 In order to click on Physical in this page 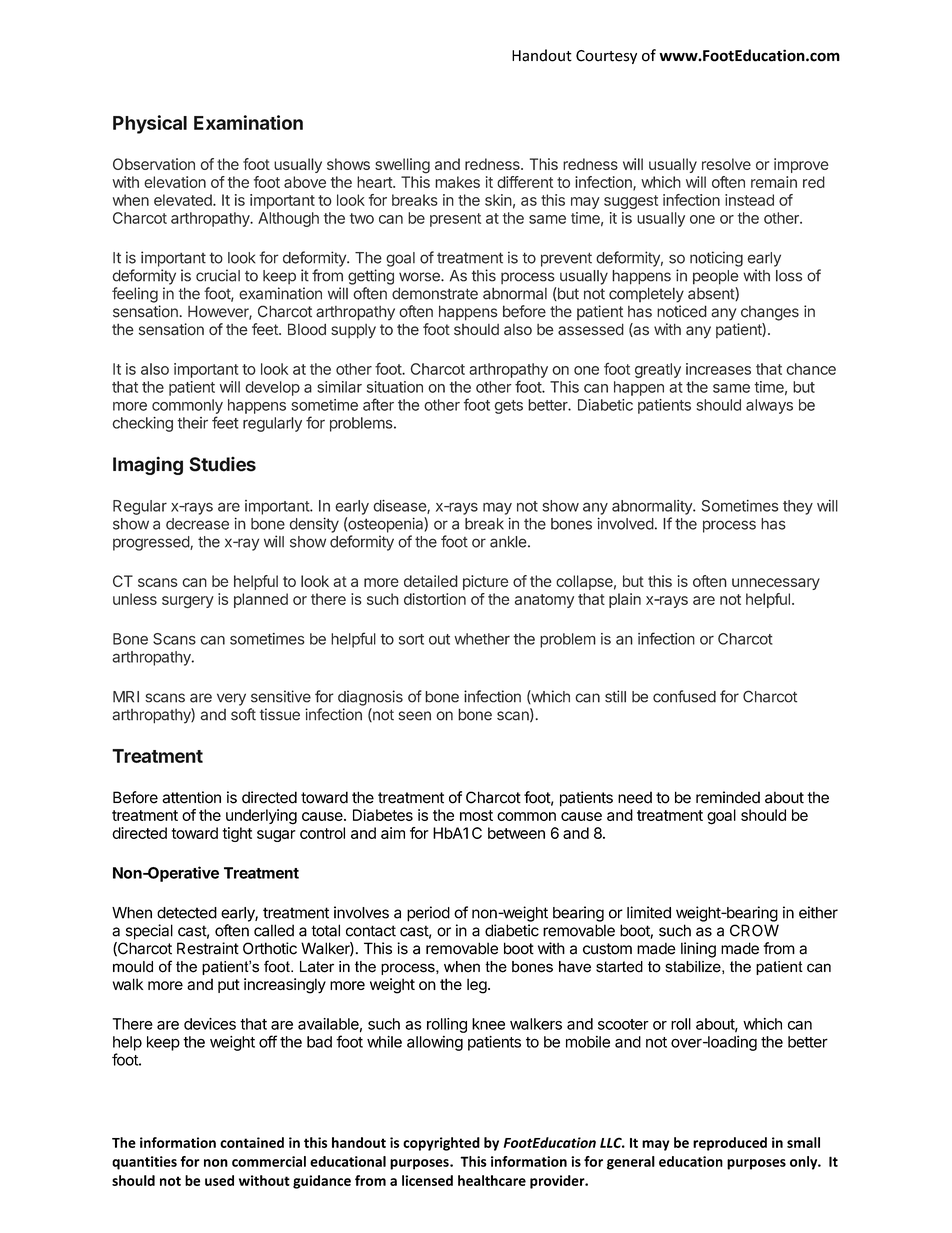, I will do `click(150, 124)`.
